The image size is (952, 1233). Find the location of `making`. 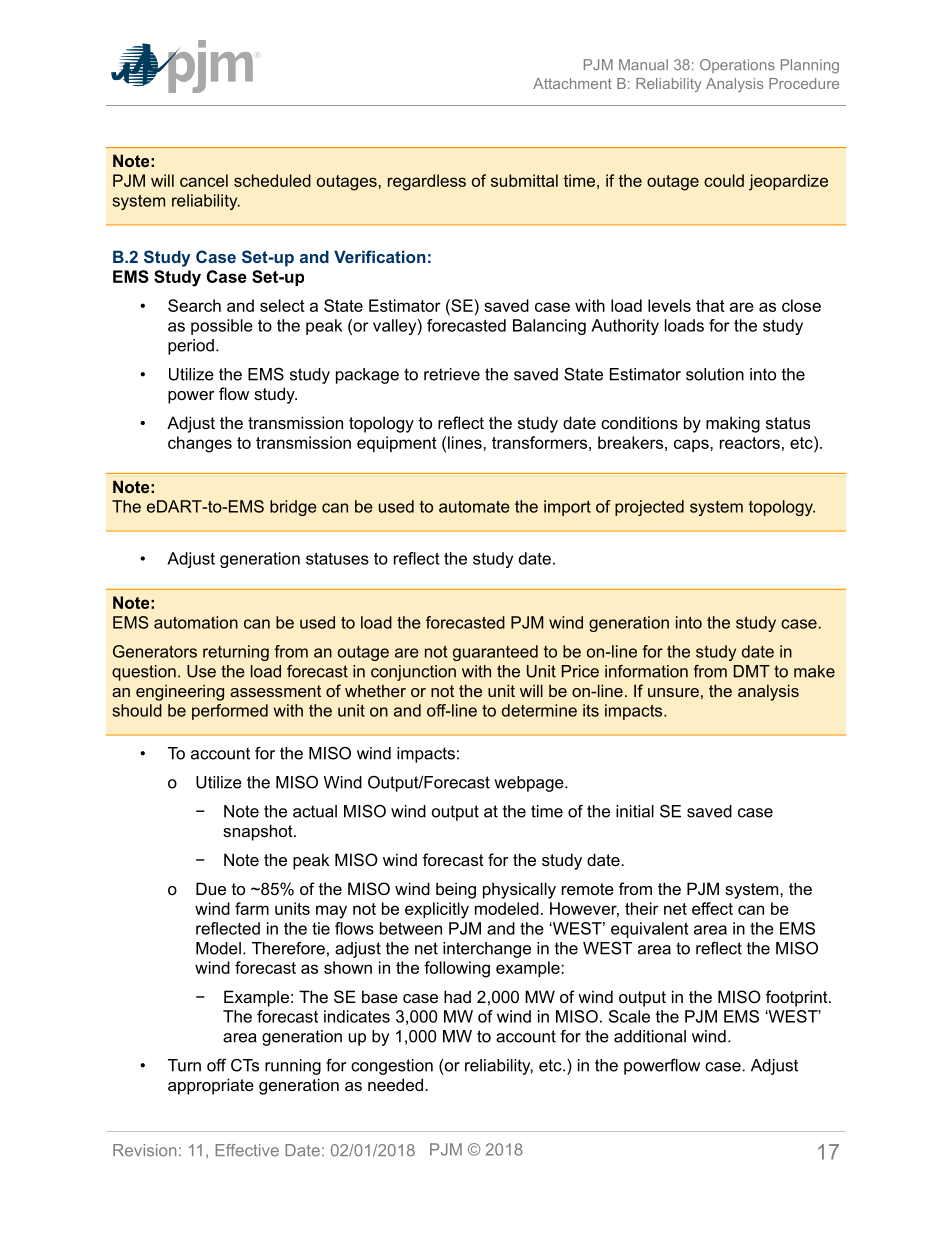

making is located at coordinates (733, 424).
